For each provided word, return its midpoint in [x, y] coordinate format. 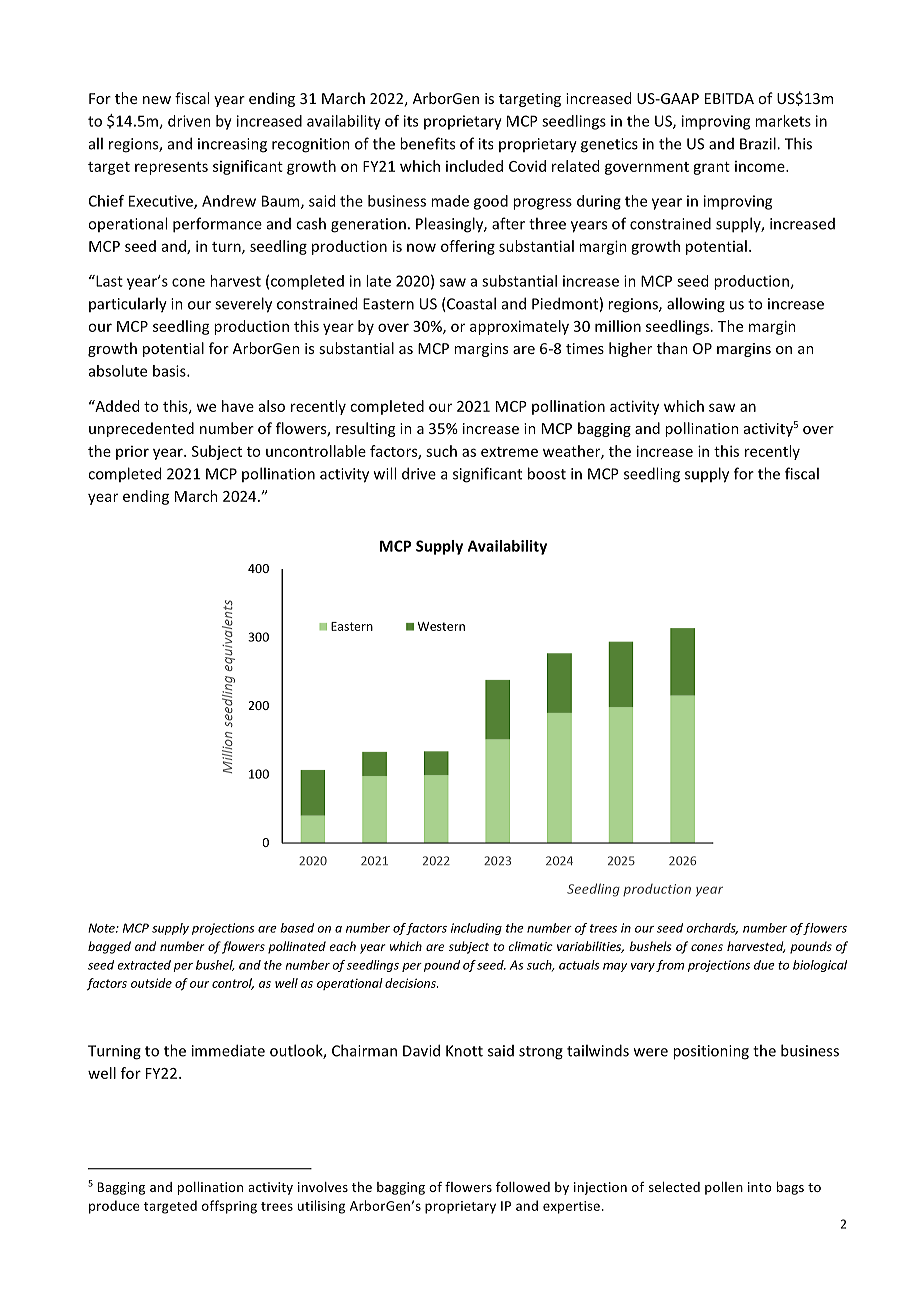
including [476, 929]
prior [132, 453]
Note [102, 928]
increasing [232, 145]
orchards [712, 929]
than [672, 348]
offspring [229, 1207]
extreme [509, 452]
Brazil [759, 143]
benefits [427, 143]
